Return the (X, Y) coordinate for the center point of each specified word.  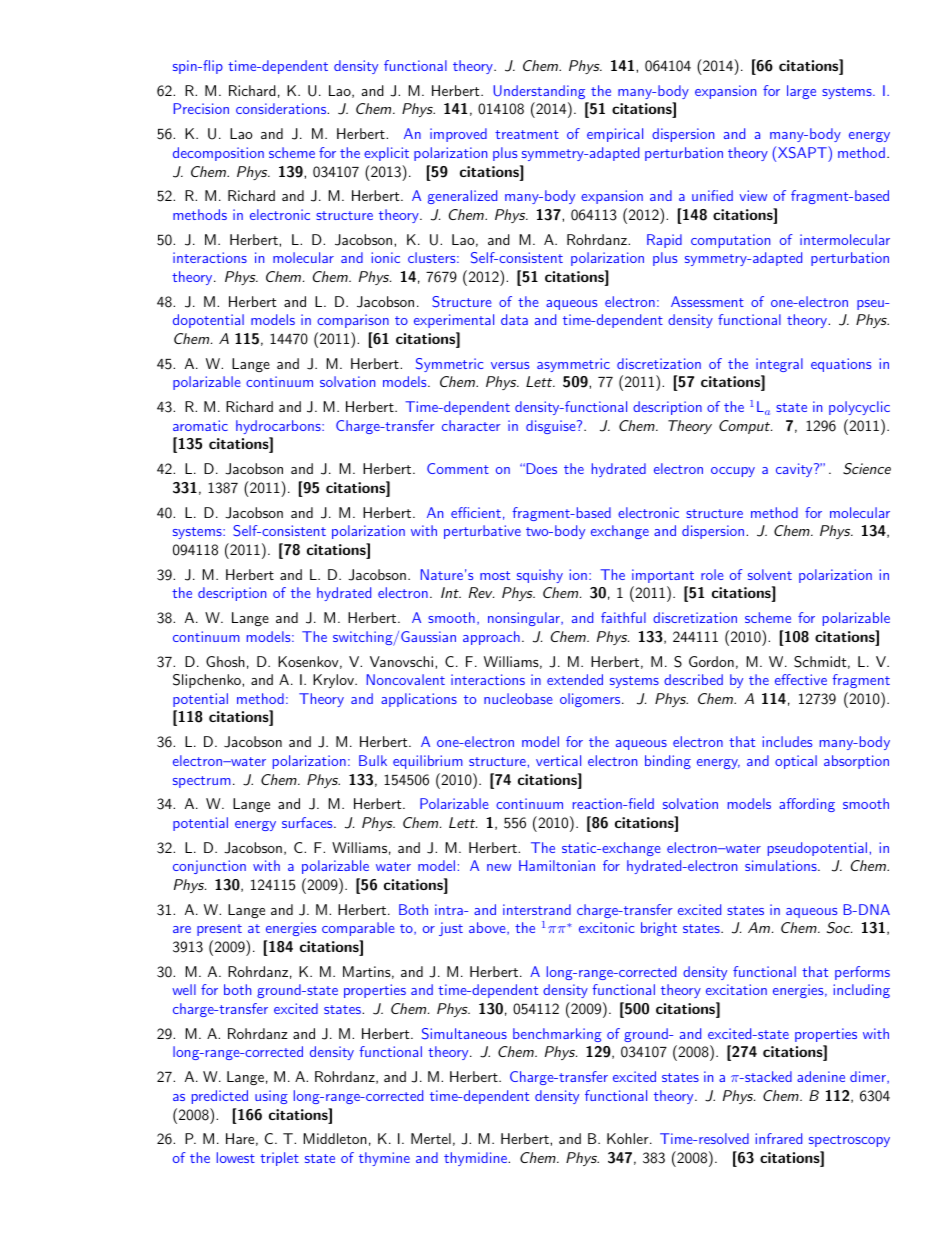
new (499, 867)
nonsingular (525, 619)
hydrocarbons (279, 427)
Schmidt (820, 662)
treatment (527, 134)
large (801, 92)
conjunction (209, 867)
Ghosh (225, 661)
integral (779, 365)
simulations (781, 865)
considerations (282, 108)
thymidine (476, 1159)
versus (510, 365)
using (271, 1097)
